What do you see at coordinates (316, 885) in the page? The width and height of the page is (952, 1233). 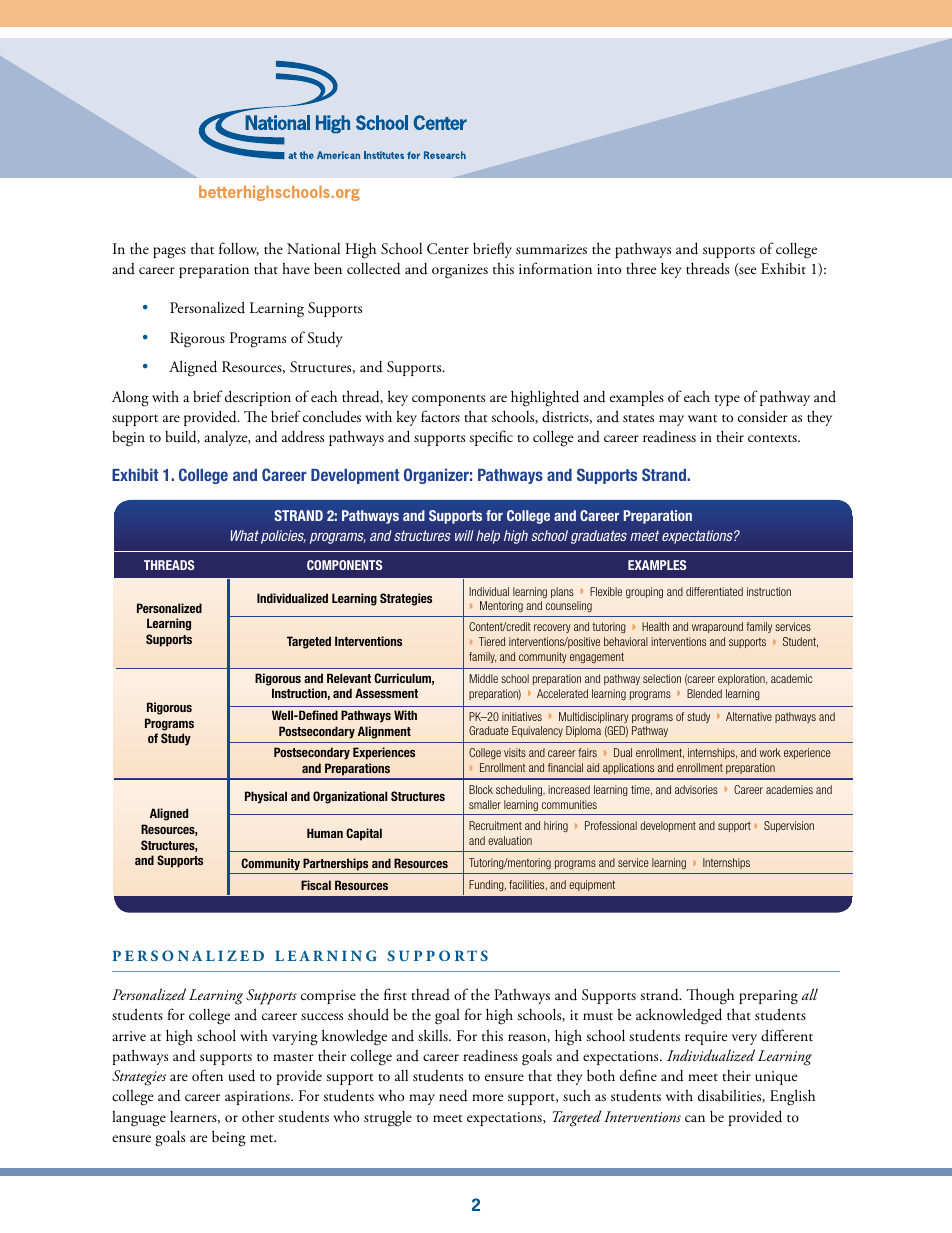 I see `Fiscal` at bounding box center [316, 885].
